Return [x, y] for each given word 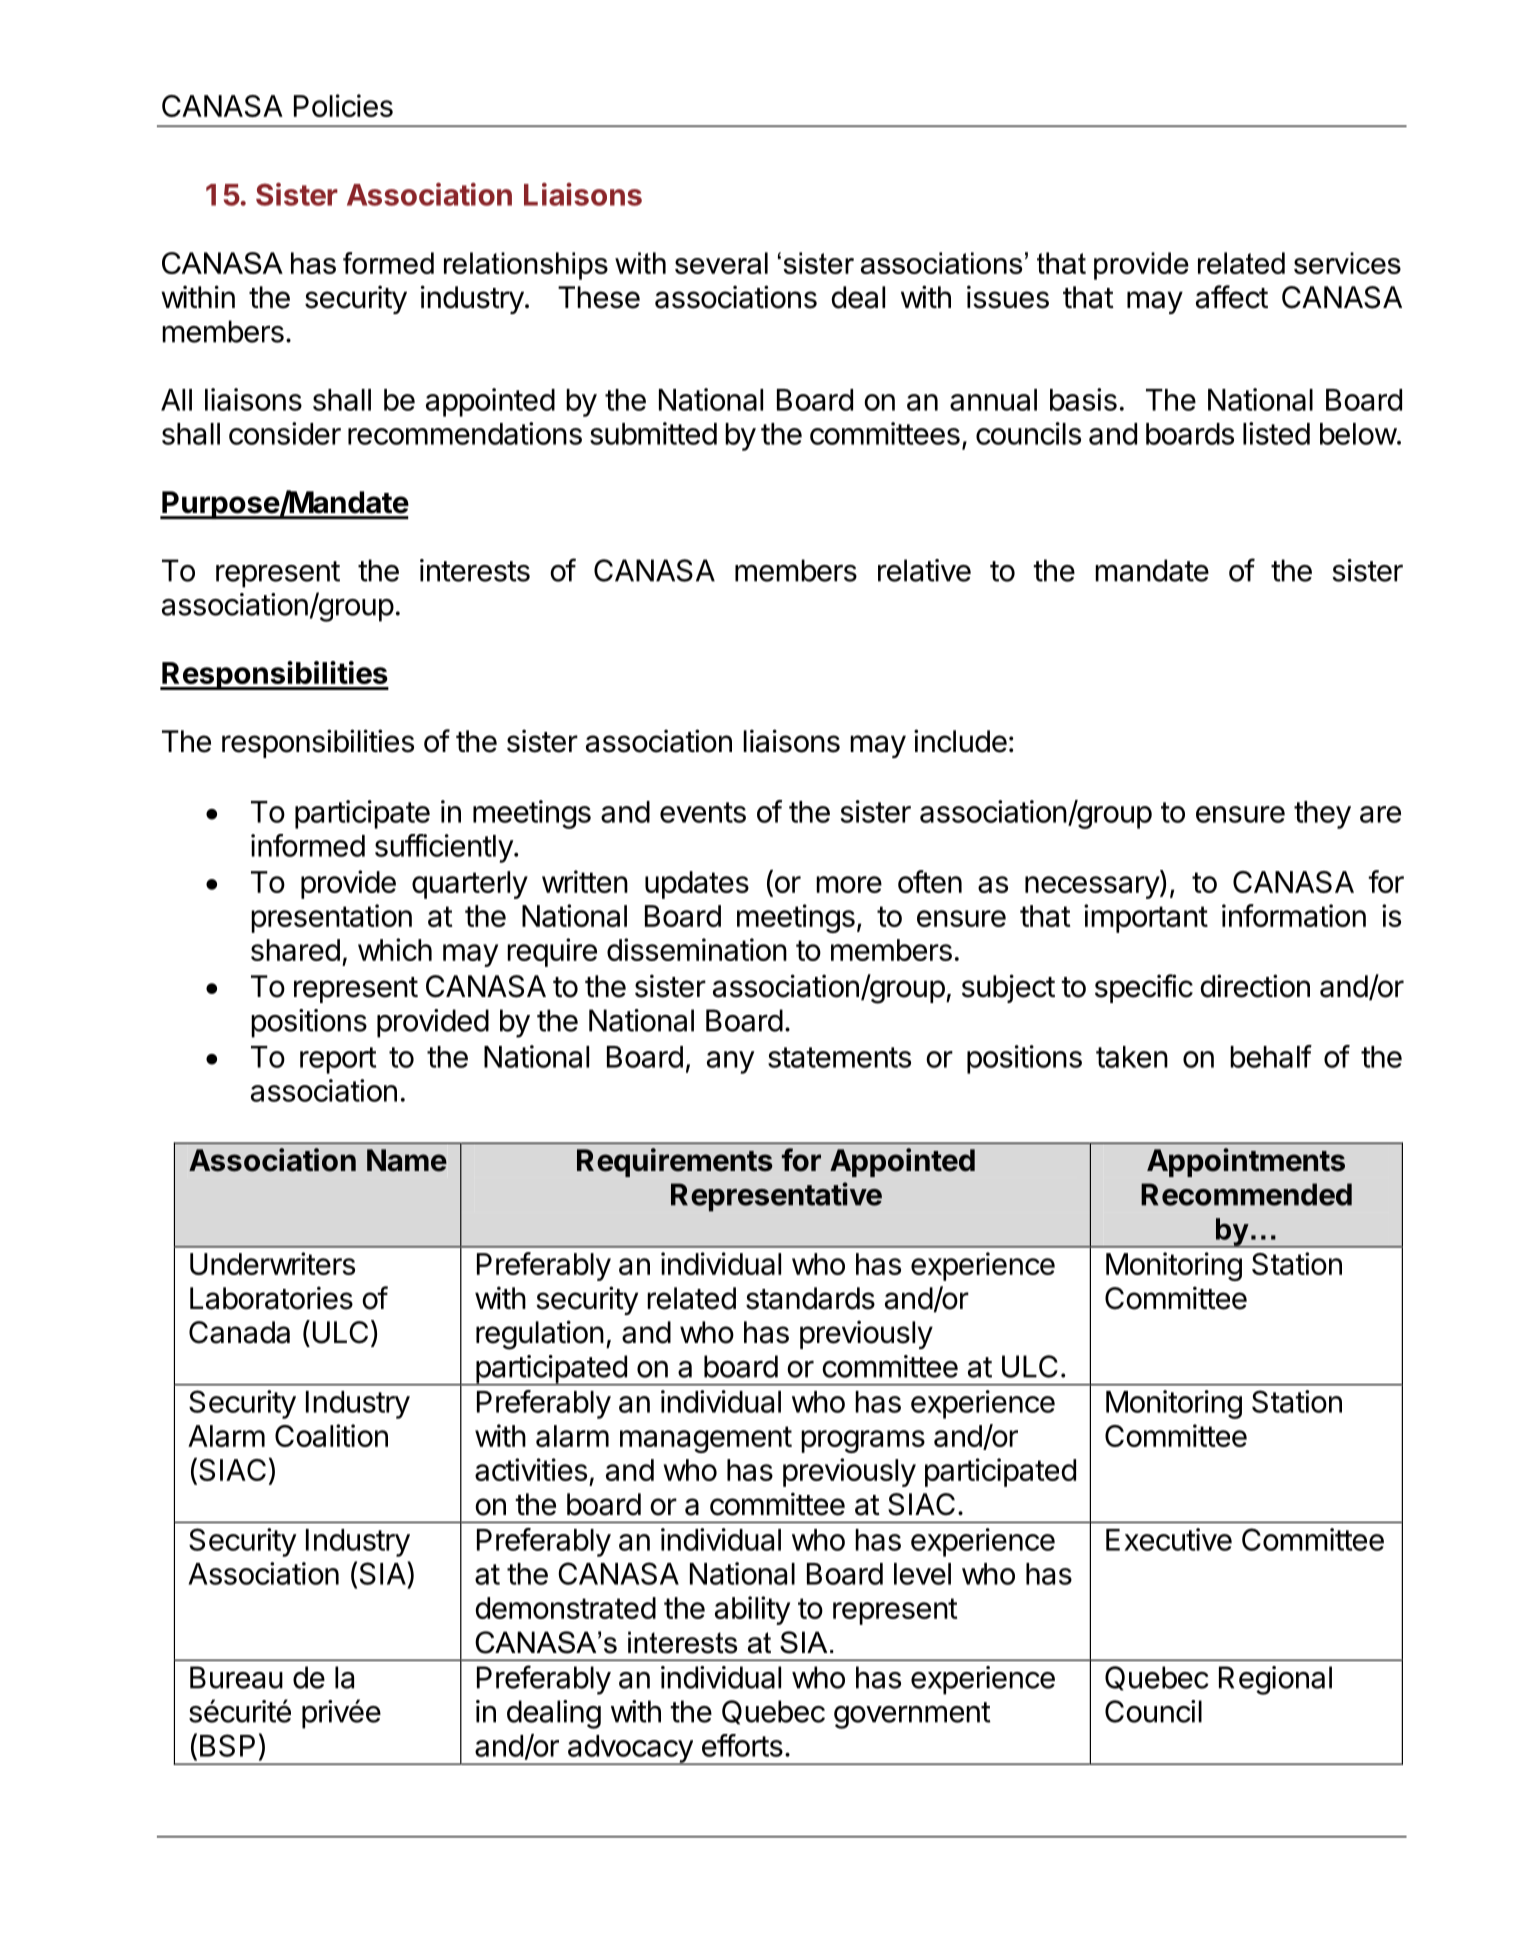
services [1347, 263]
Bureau [236, 1677]
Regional [1275, 1680]
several [721, 263]
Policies [343, 105]
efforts [742, 1745]
